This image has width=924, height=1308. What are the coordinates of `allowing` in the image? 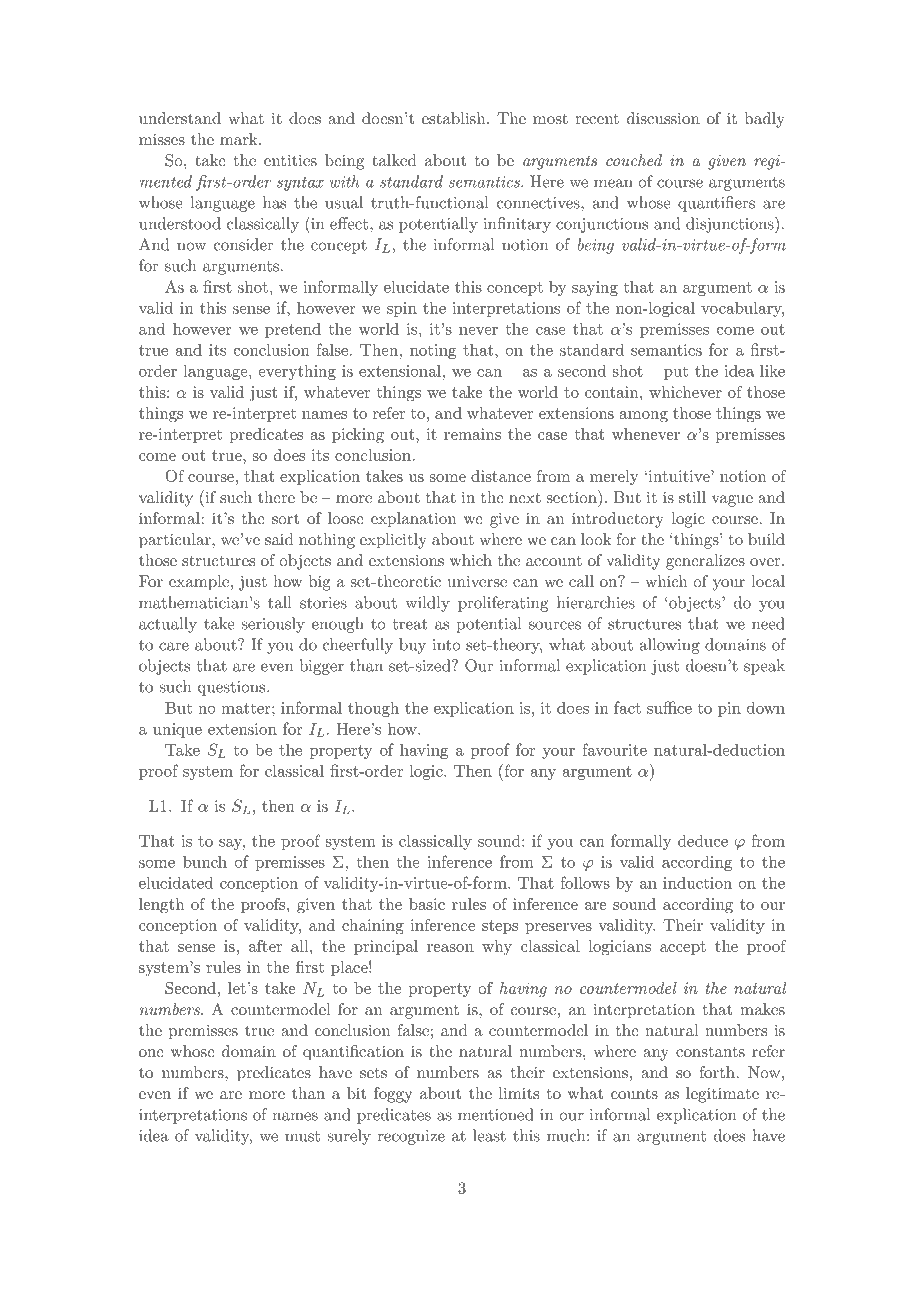 It's located at (669, 646).
